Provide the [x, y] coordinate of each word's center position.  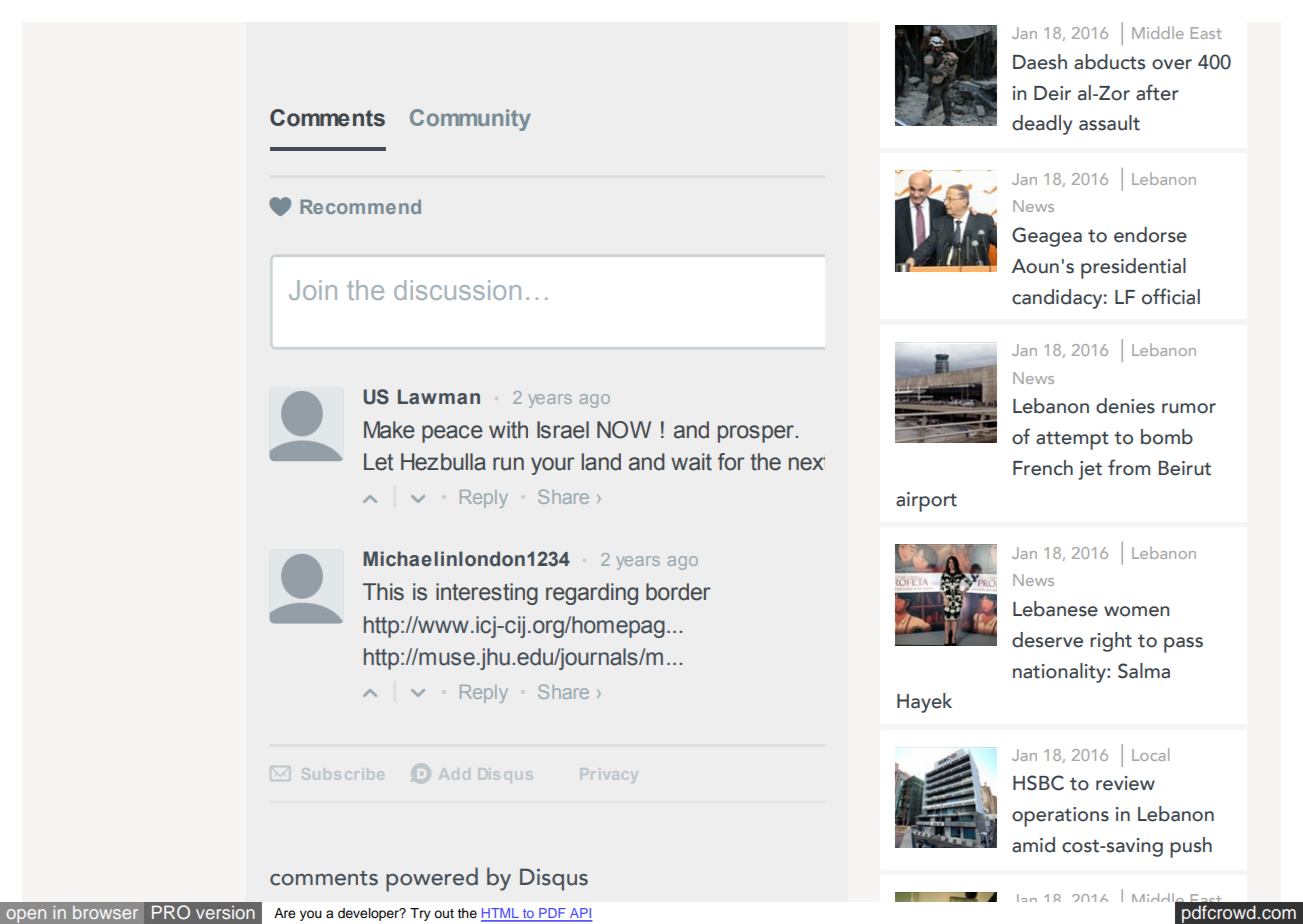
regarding [592, 594]
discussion [457, 290]
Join [313, 290]
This [383, 592]
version [225, 912]
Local [1150, 754]
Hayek [924, 703]
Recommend [360, 206]
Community [470, 120]
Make [389, 430]
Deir [1052, 93]
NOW [624, 430]
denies [1125, 406]
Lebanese [1055, 609]
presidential [1133, 268]
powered [432, 879]
